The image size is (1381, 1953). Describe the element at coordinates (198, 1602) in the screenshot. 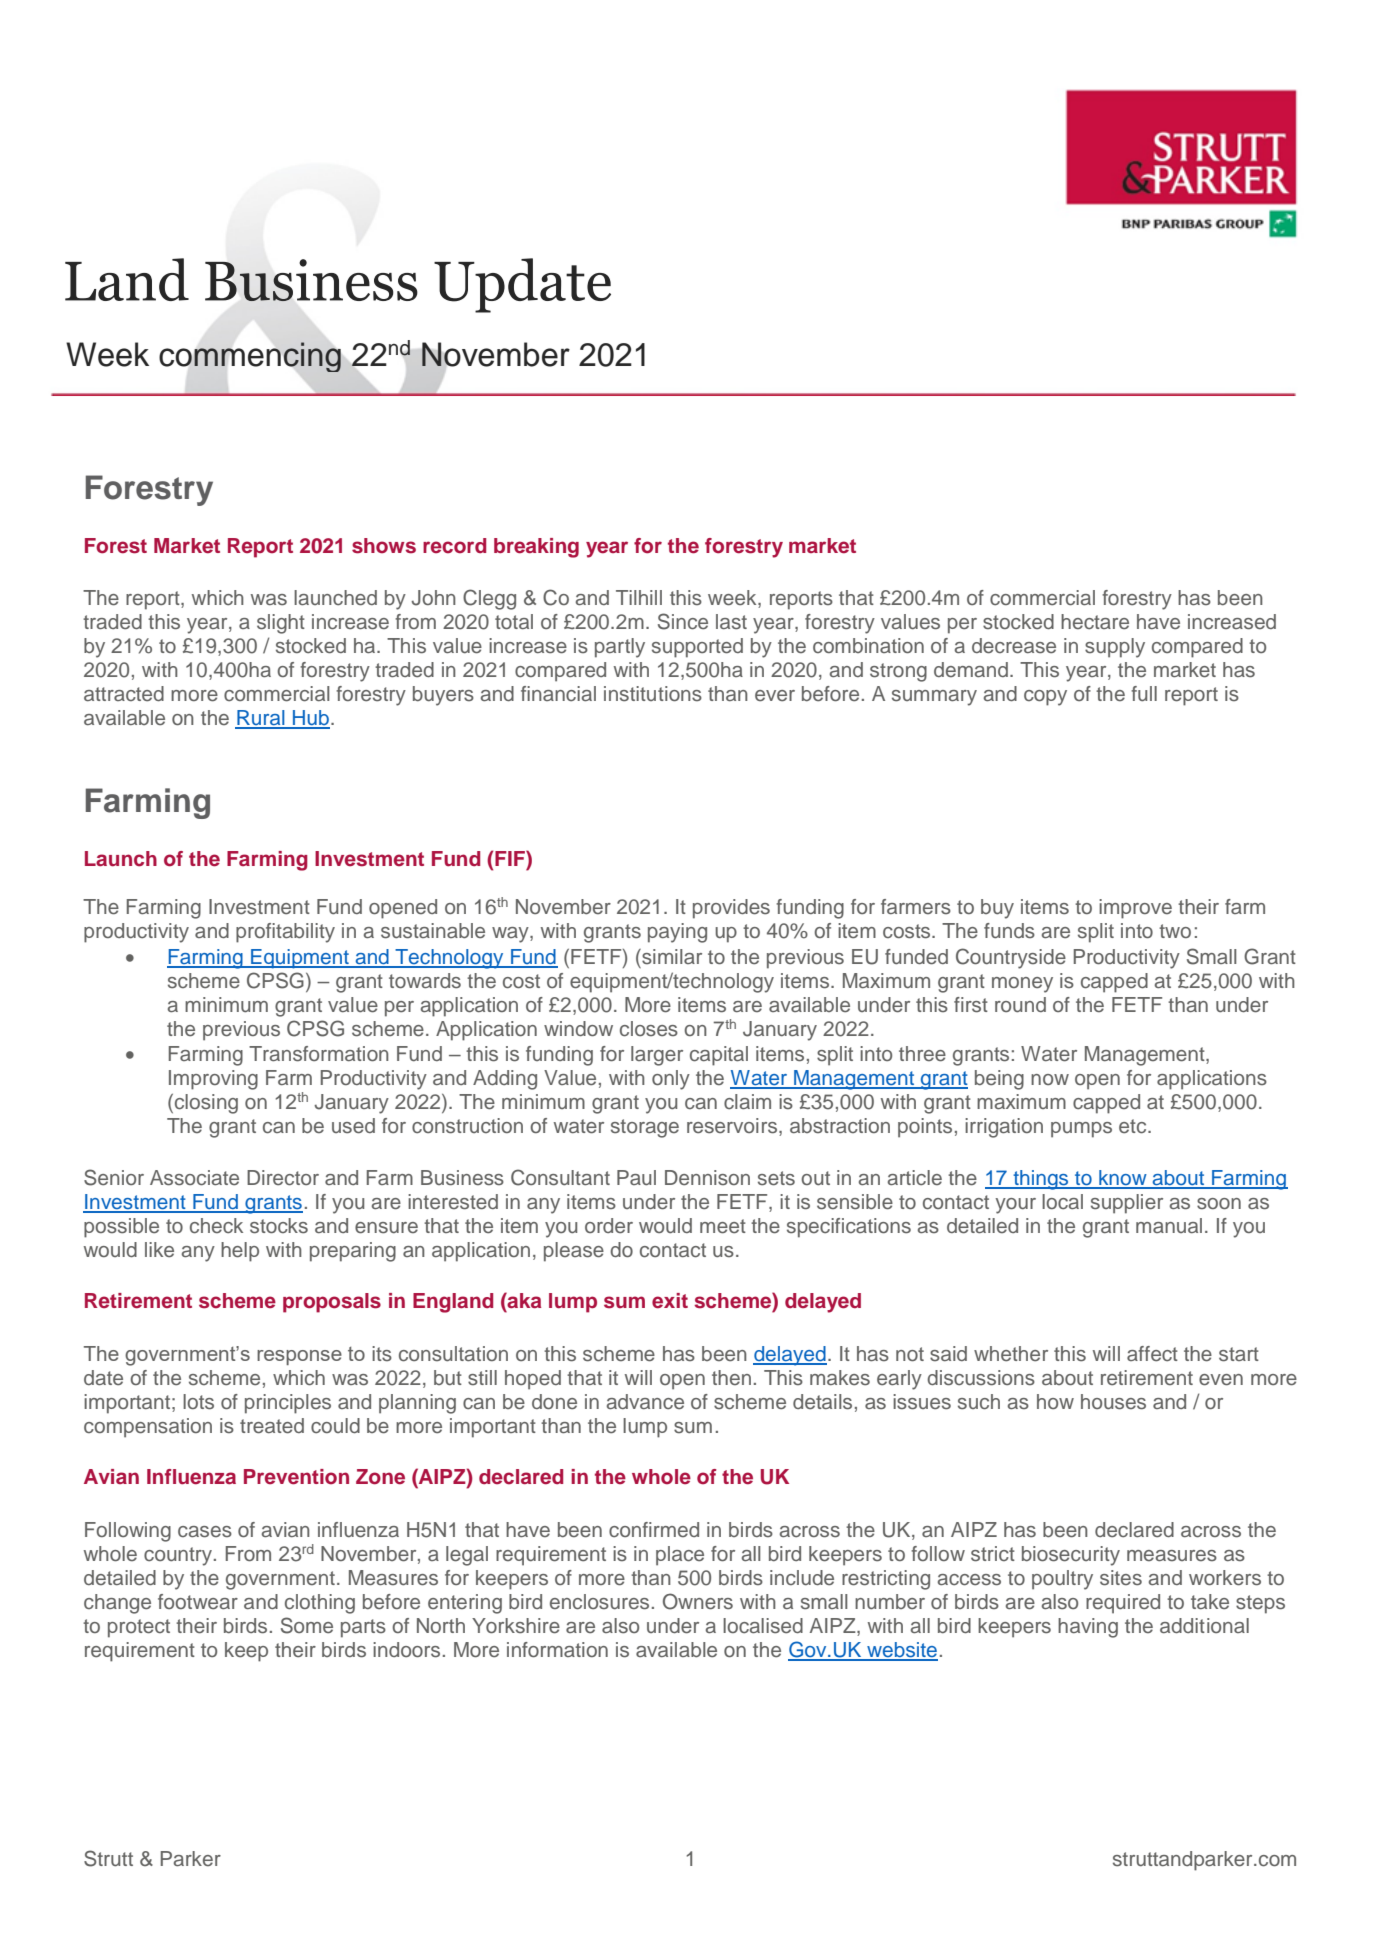

I see `footwear` at that location.
